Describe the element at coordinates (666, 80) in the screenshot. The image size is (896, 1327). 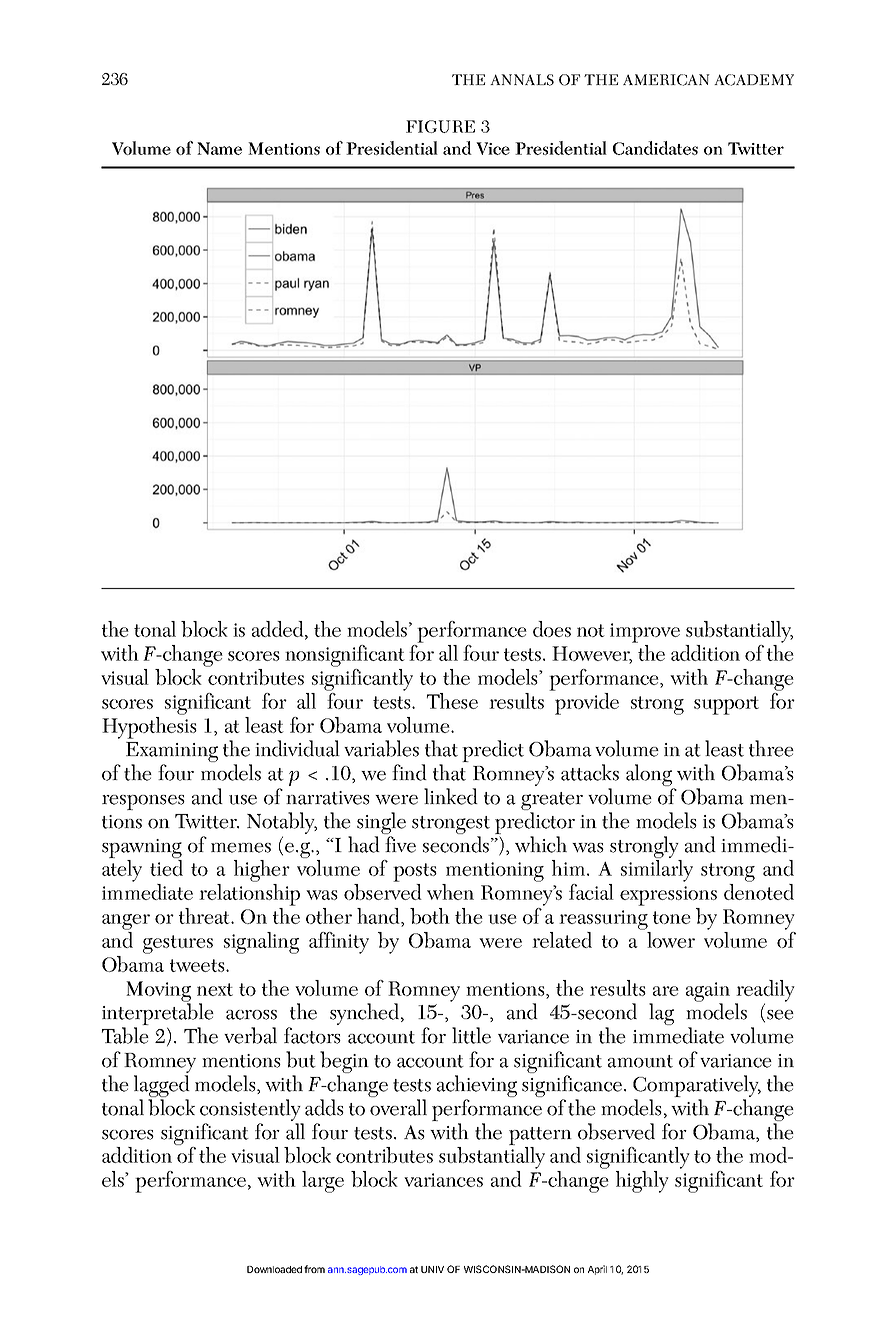
I see `AMERICAN` at that location.
